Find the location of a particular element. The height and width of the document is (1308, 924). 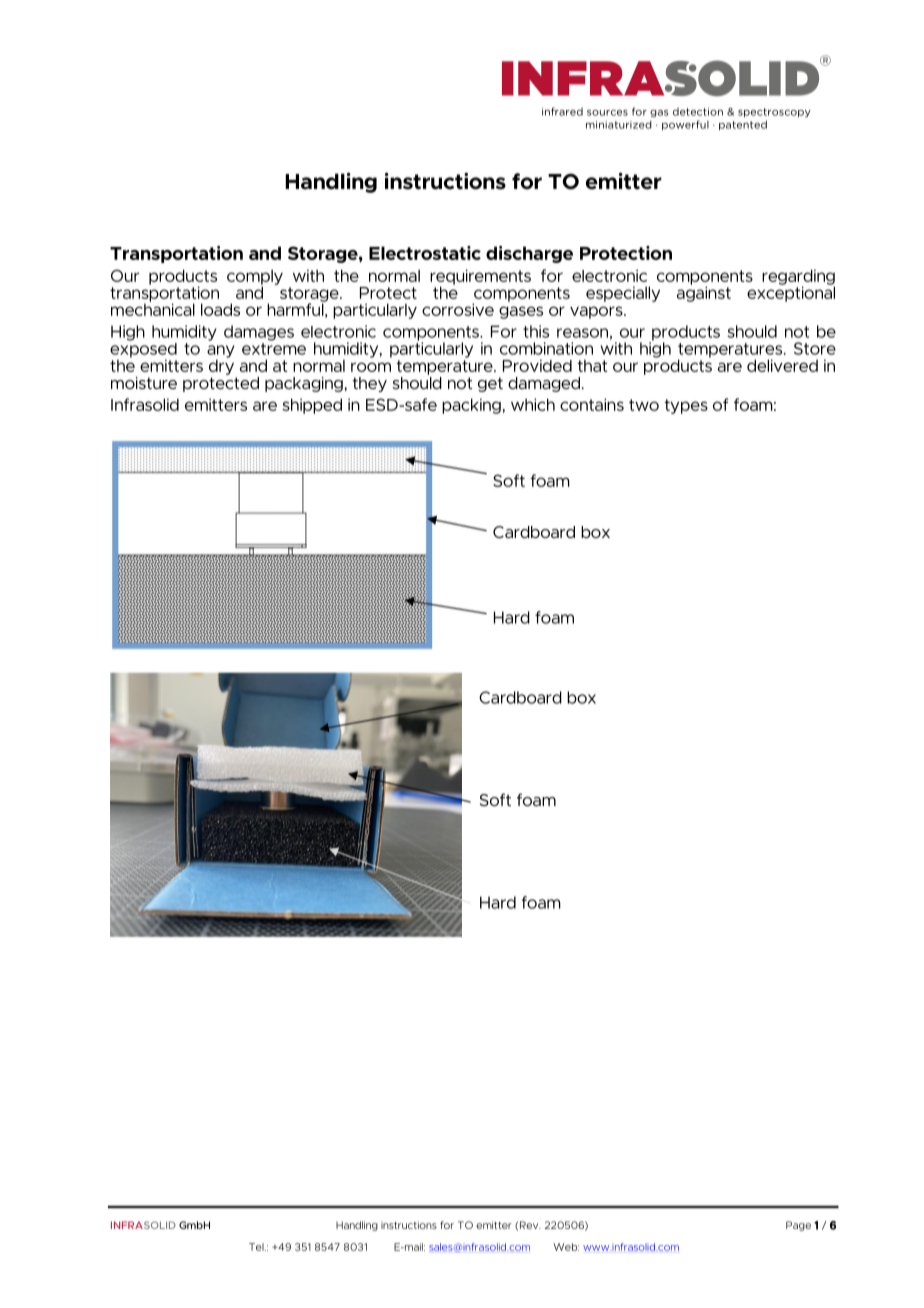

Page is located at coordinates (798, 1226).
